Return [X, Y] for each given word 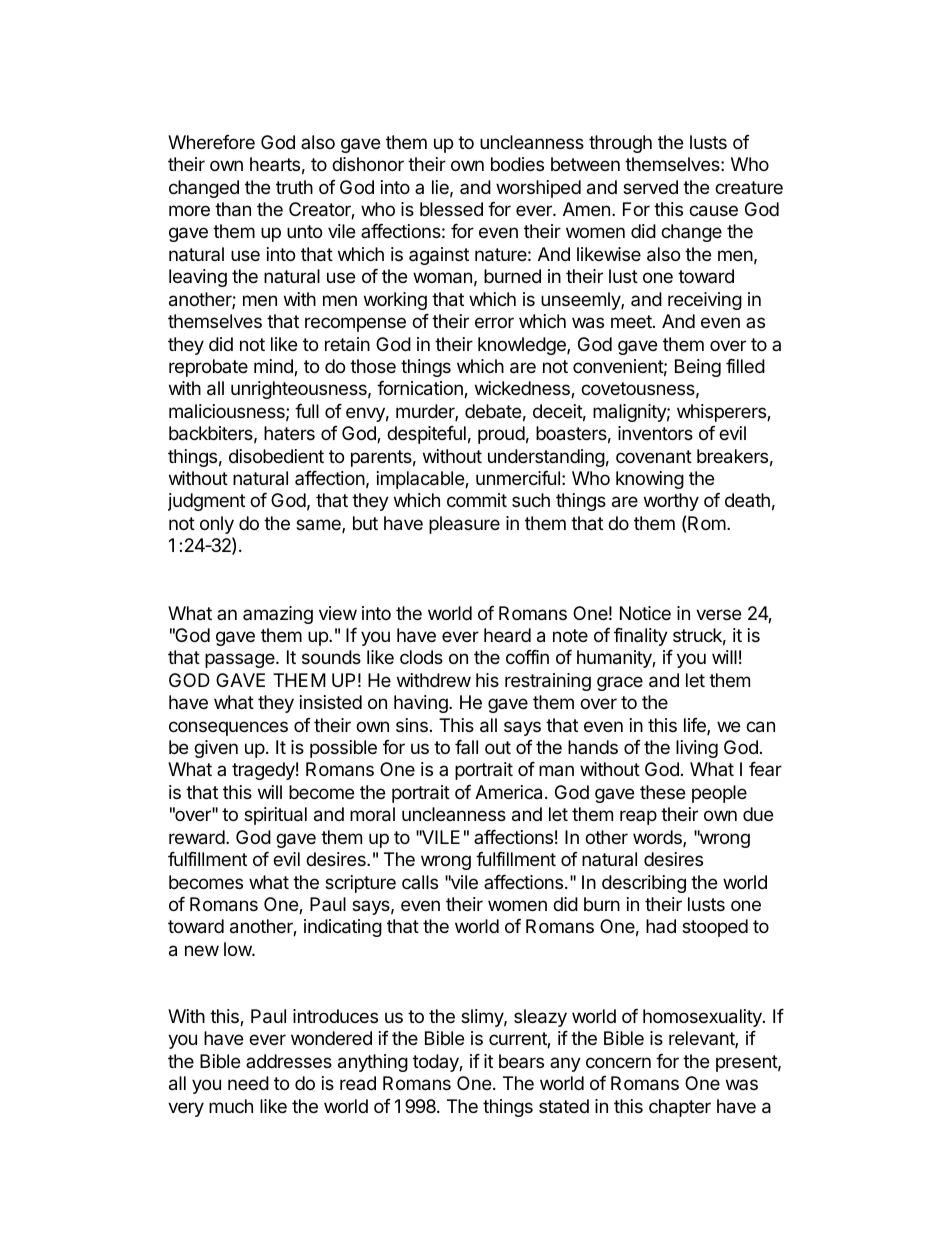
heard [507, 635]
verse [718, 614]
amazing [278, 615]
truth [294, 187]
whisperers [722, 413]
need [248, 1083]
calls [420, 882]
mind [274, 367]
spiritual [275, 816]
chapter [680, 1108]
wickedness [523, 389]
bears [521, 1061]
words [658, 838]
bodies [517, 164]
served [650, 187]
